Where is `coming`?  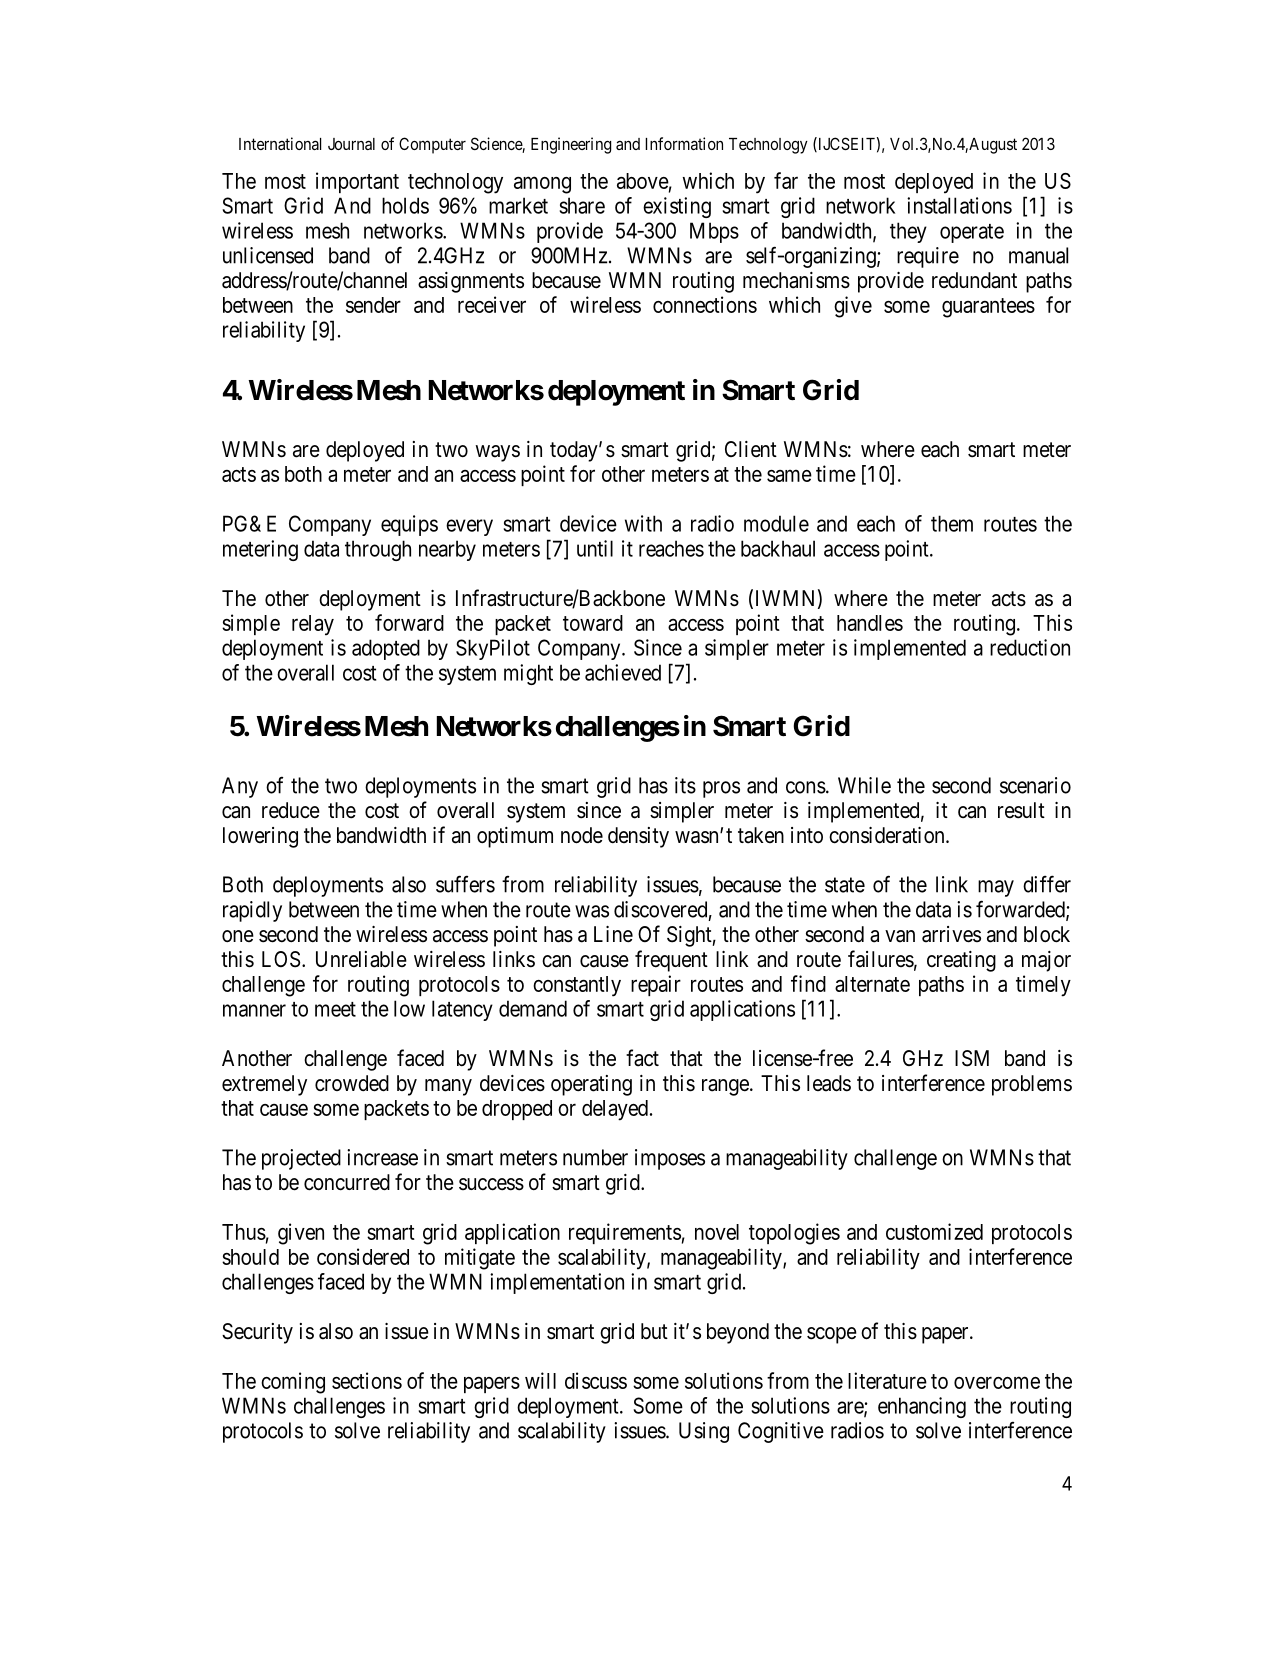
coming is located at coordinates (293, 1383).
